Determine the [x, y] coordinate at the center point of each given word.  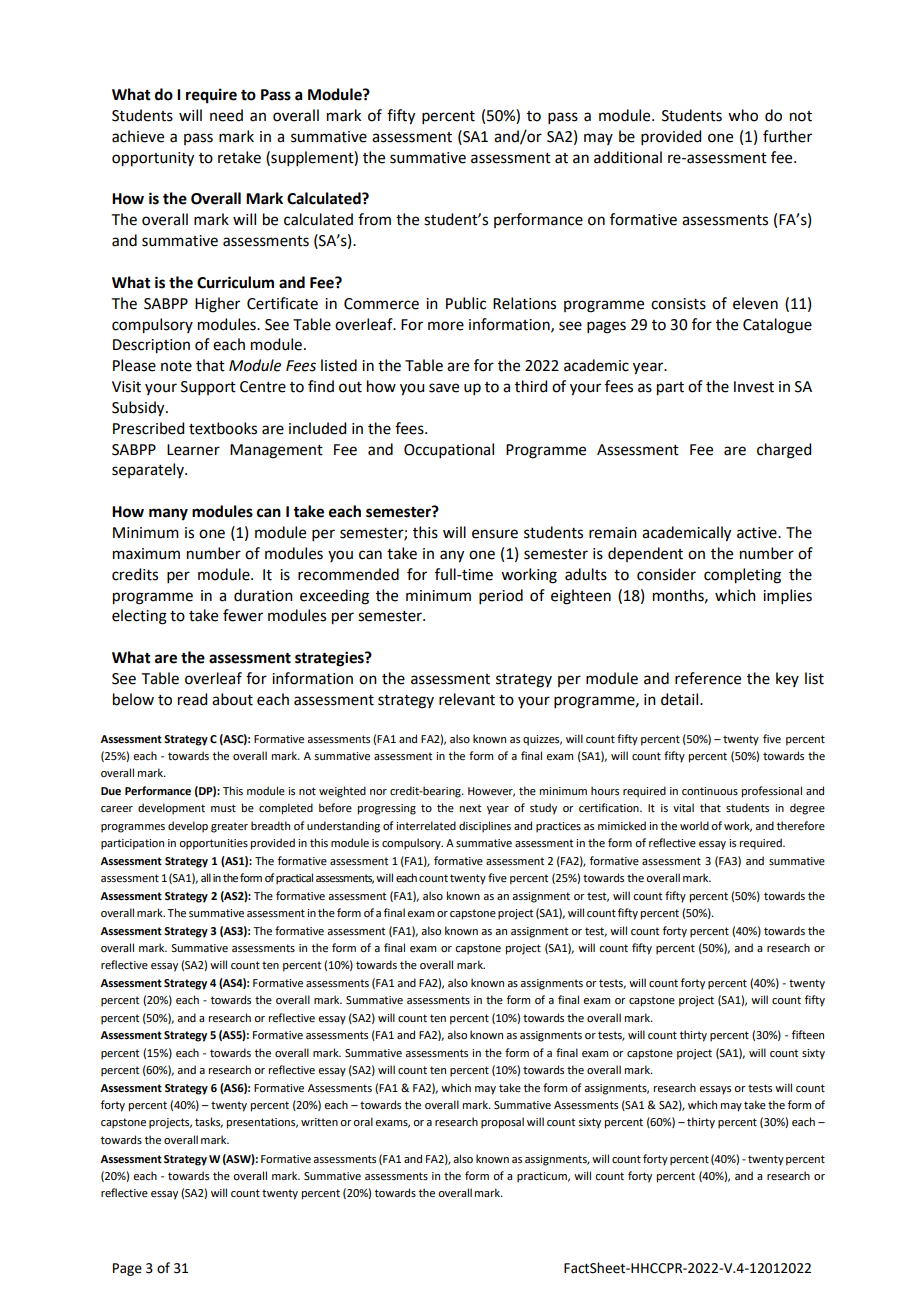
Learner [193, 450]
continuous [710, 791]
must [223, 808]
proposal [502, 1123]
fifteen [808, 1034]
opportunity [153, 159]
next [470, 808]
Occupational [449, 450]
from [374, 219]
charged [784, 451]
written [319, 1122]
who [743, 115]
